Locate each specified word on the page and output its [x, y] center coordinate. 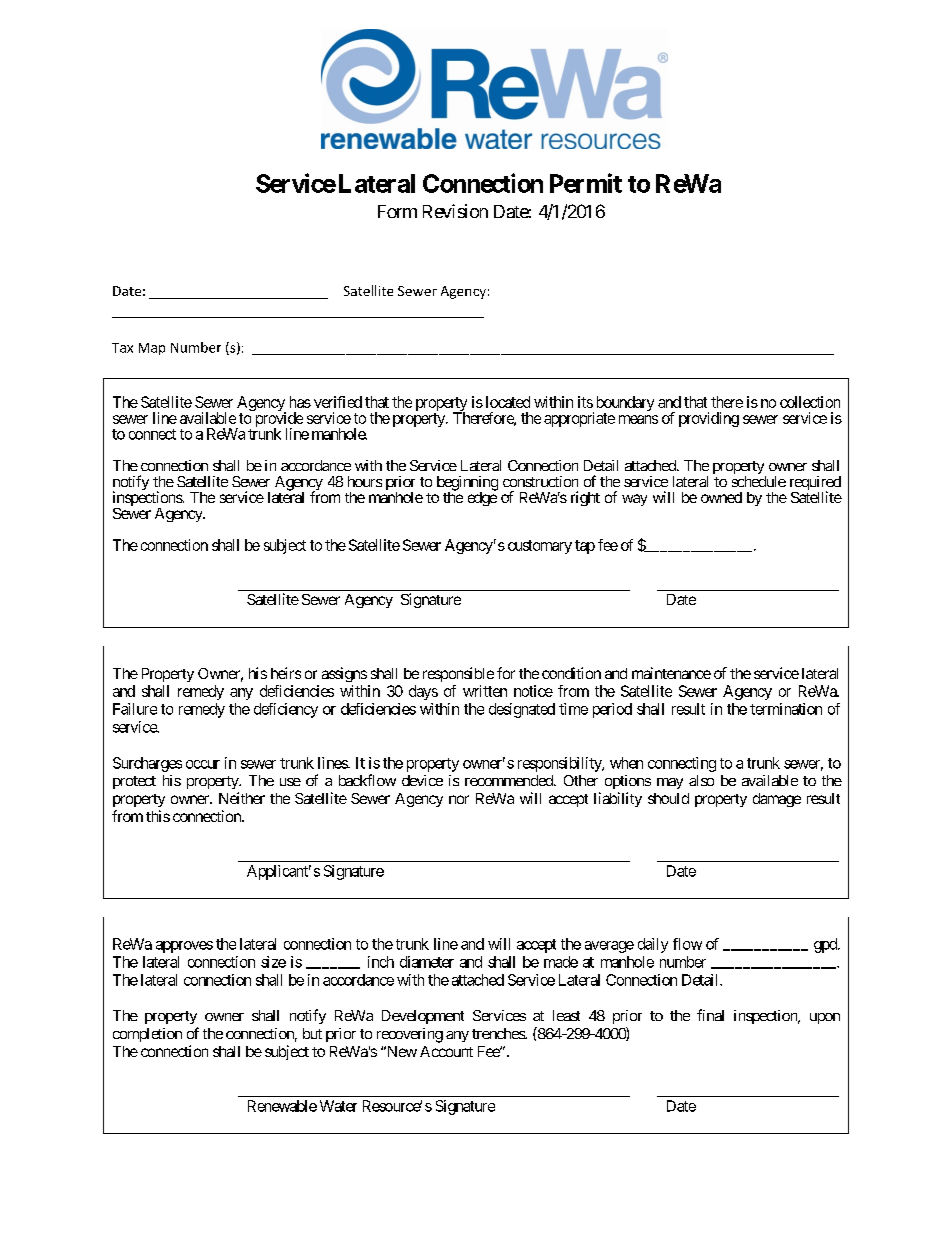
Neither [242, 798]
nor [459, 799]
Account [446, 1051]
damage [777, 800]
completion [147, 1035]
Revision [455, 211]
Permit [586, 183]
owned [721, 497]
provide [279, 421]
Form [397, 211]
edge [482, 498]
